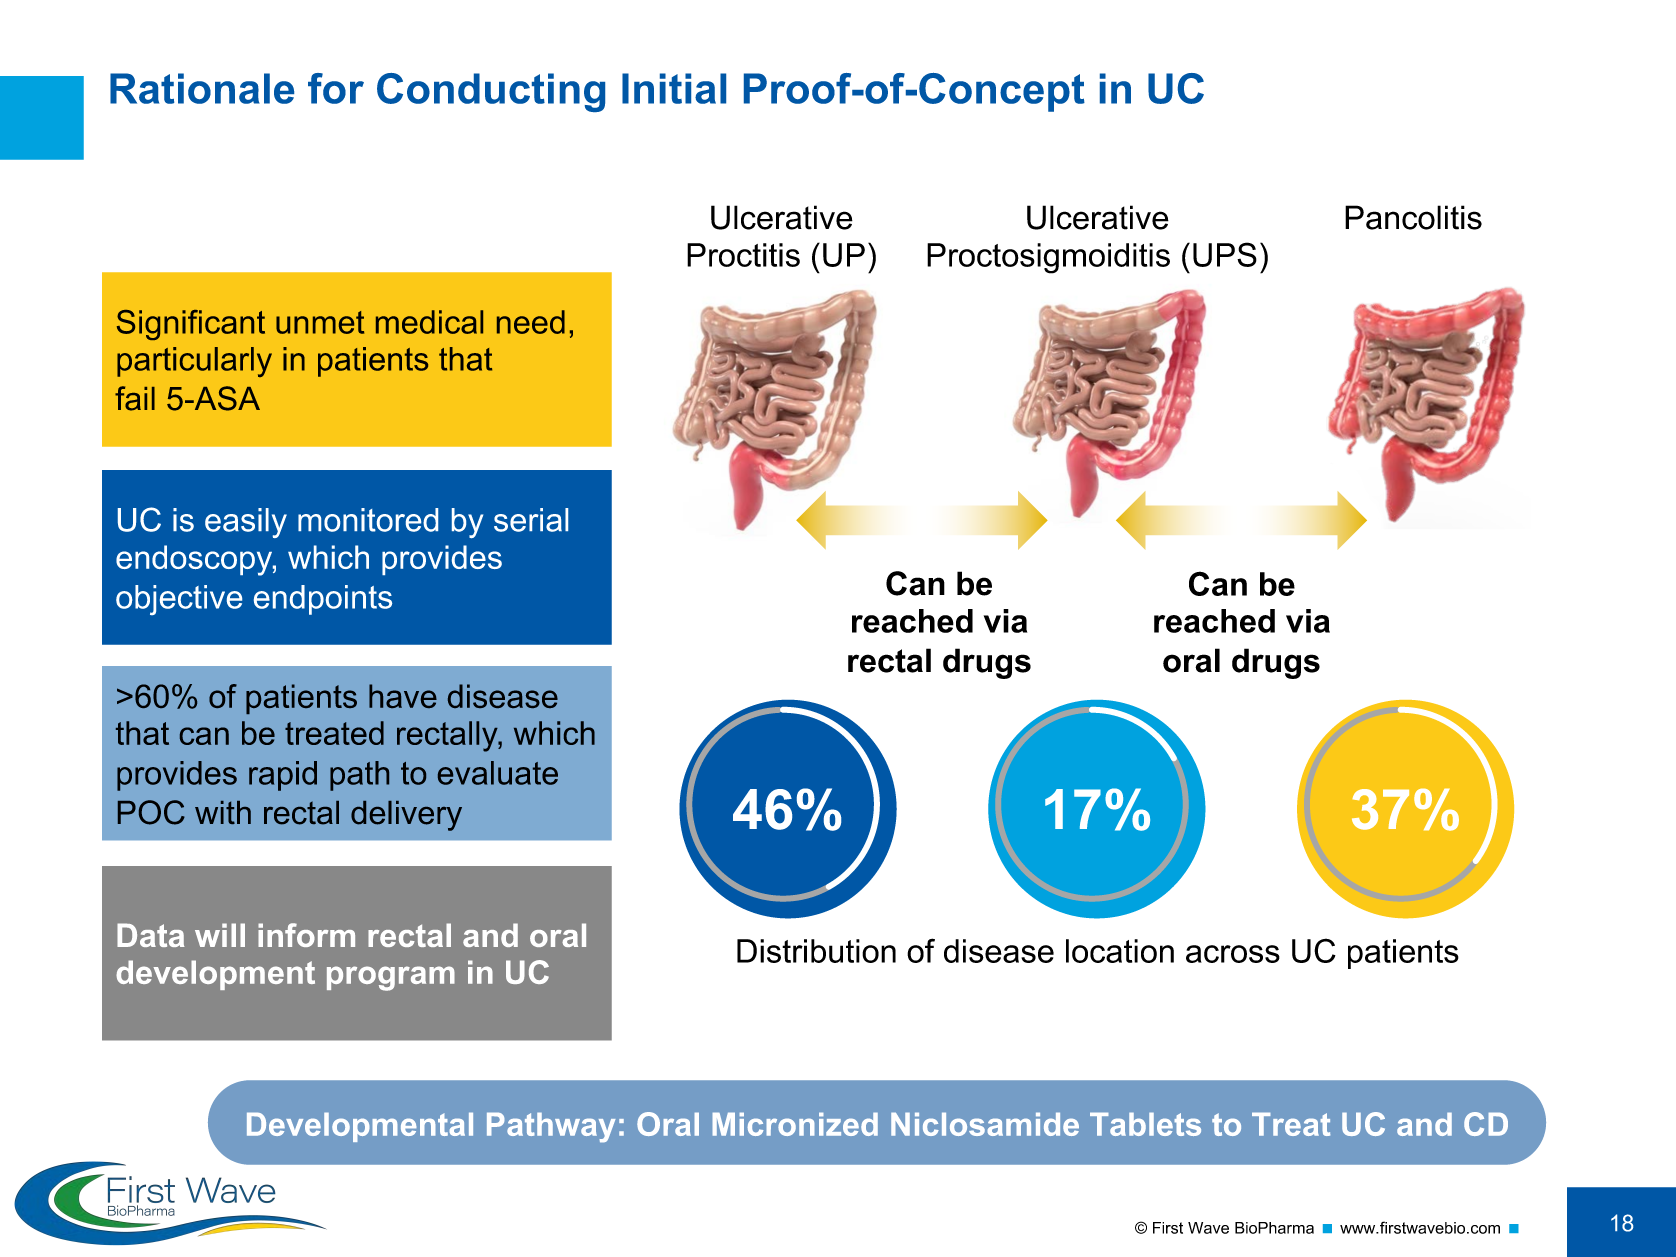 The height and width of the screenshot is (1257, 1676). What do you see at coordinates (194, 362) in the screenshot?
I see `particularly` at bounding box center [194, 362].
